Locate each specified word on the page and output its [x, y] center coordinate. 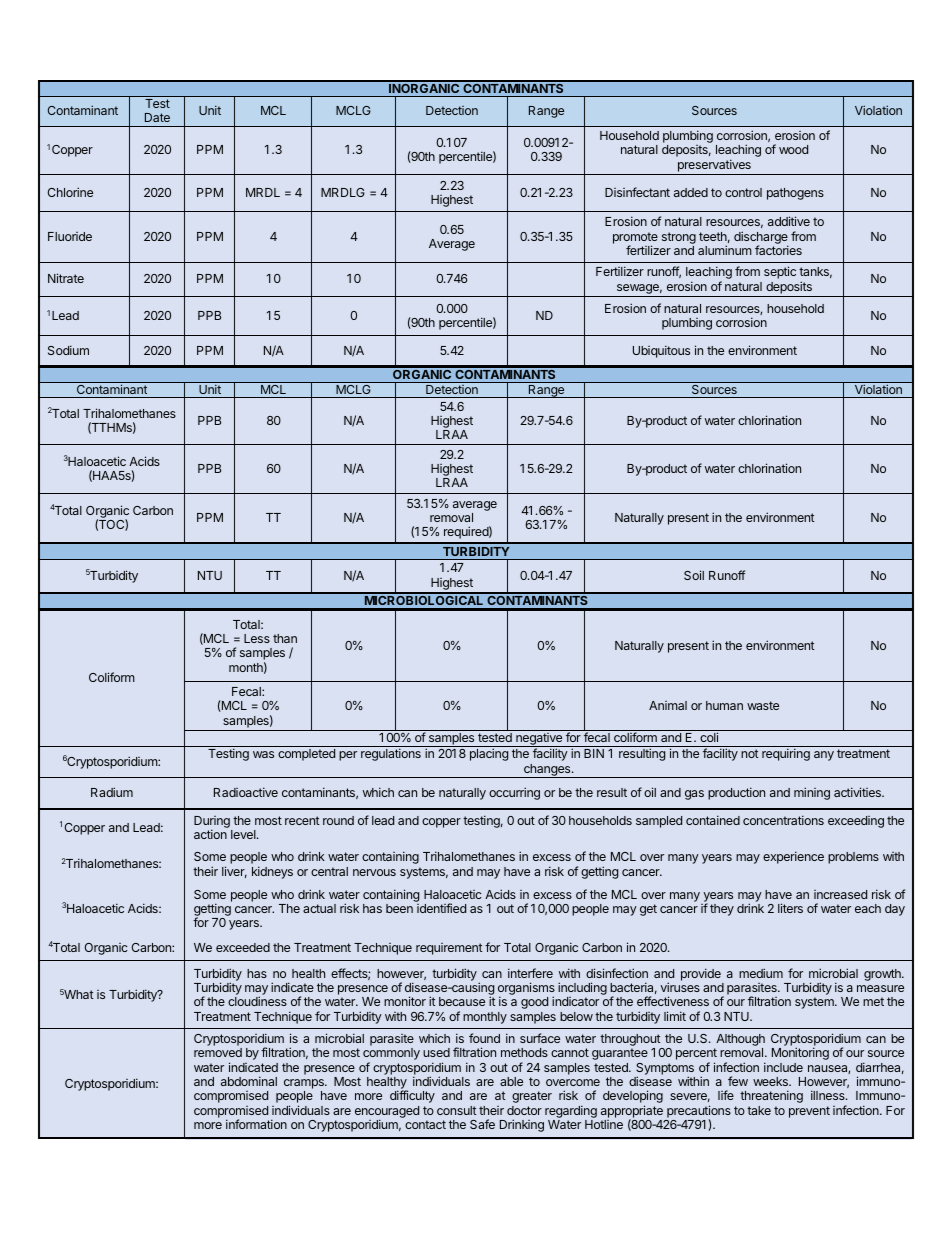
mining [812, 793]
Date [157, 117]
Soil [694, 575]
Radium [112, 792]
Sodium [68, 350]
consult [457, 1110]
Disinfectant [637, 192]
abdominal [249, 1081]
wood [793, 149]
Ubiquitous [661, 351]
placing [489, 754]
